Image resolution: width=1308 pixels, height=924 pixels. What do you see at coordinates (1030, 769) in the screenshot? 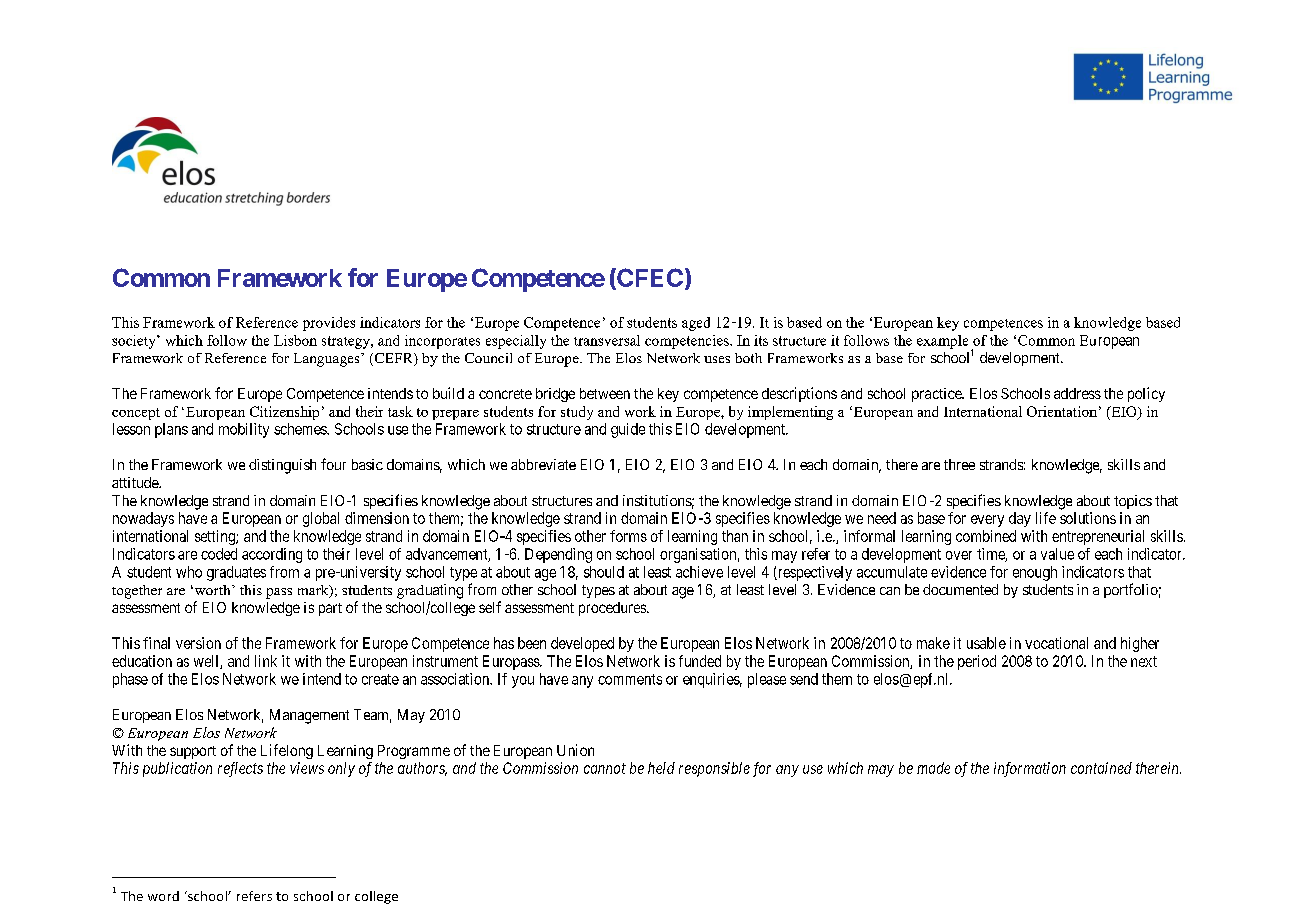
I see `information` at bounding box center [1030, 769].
